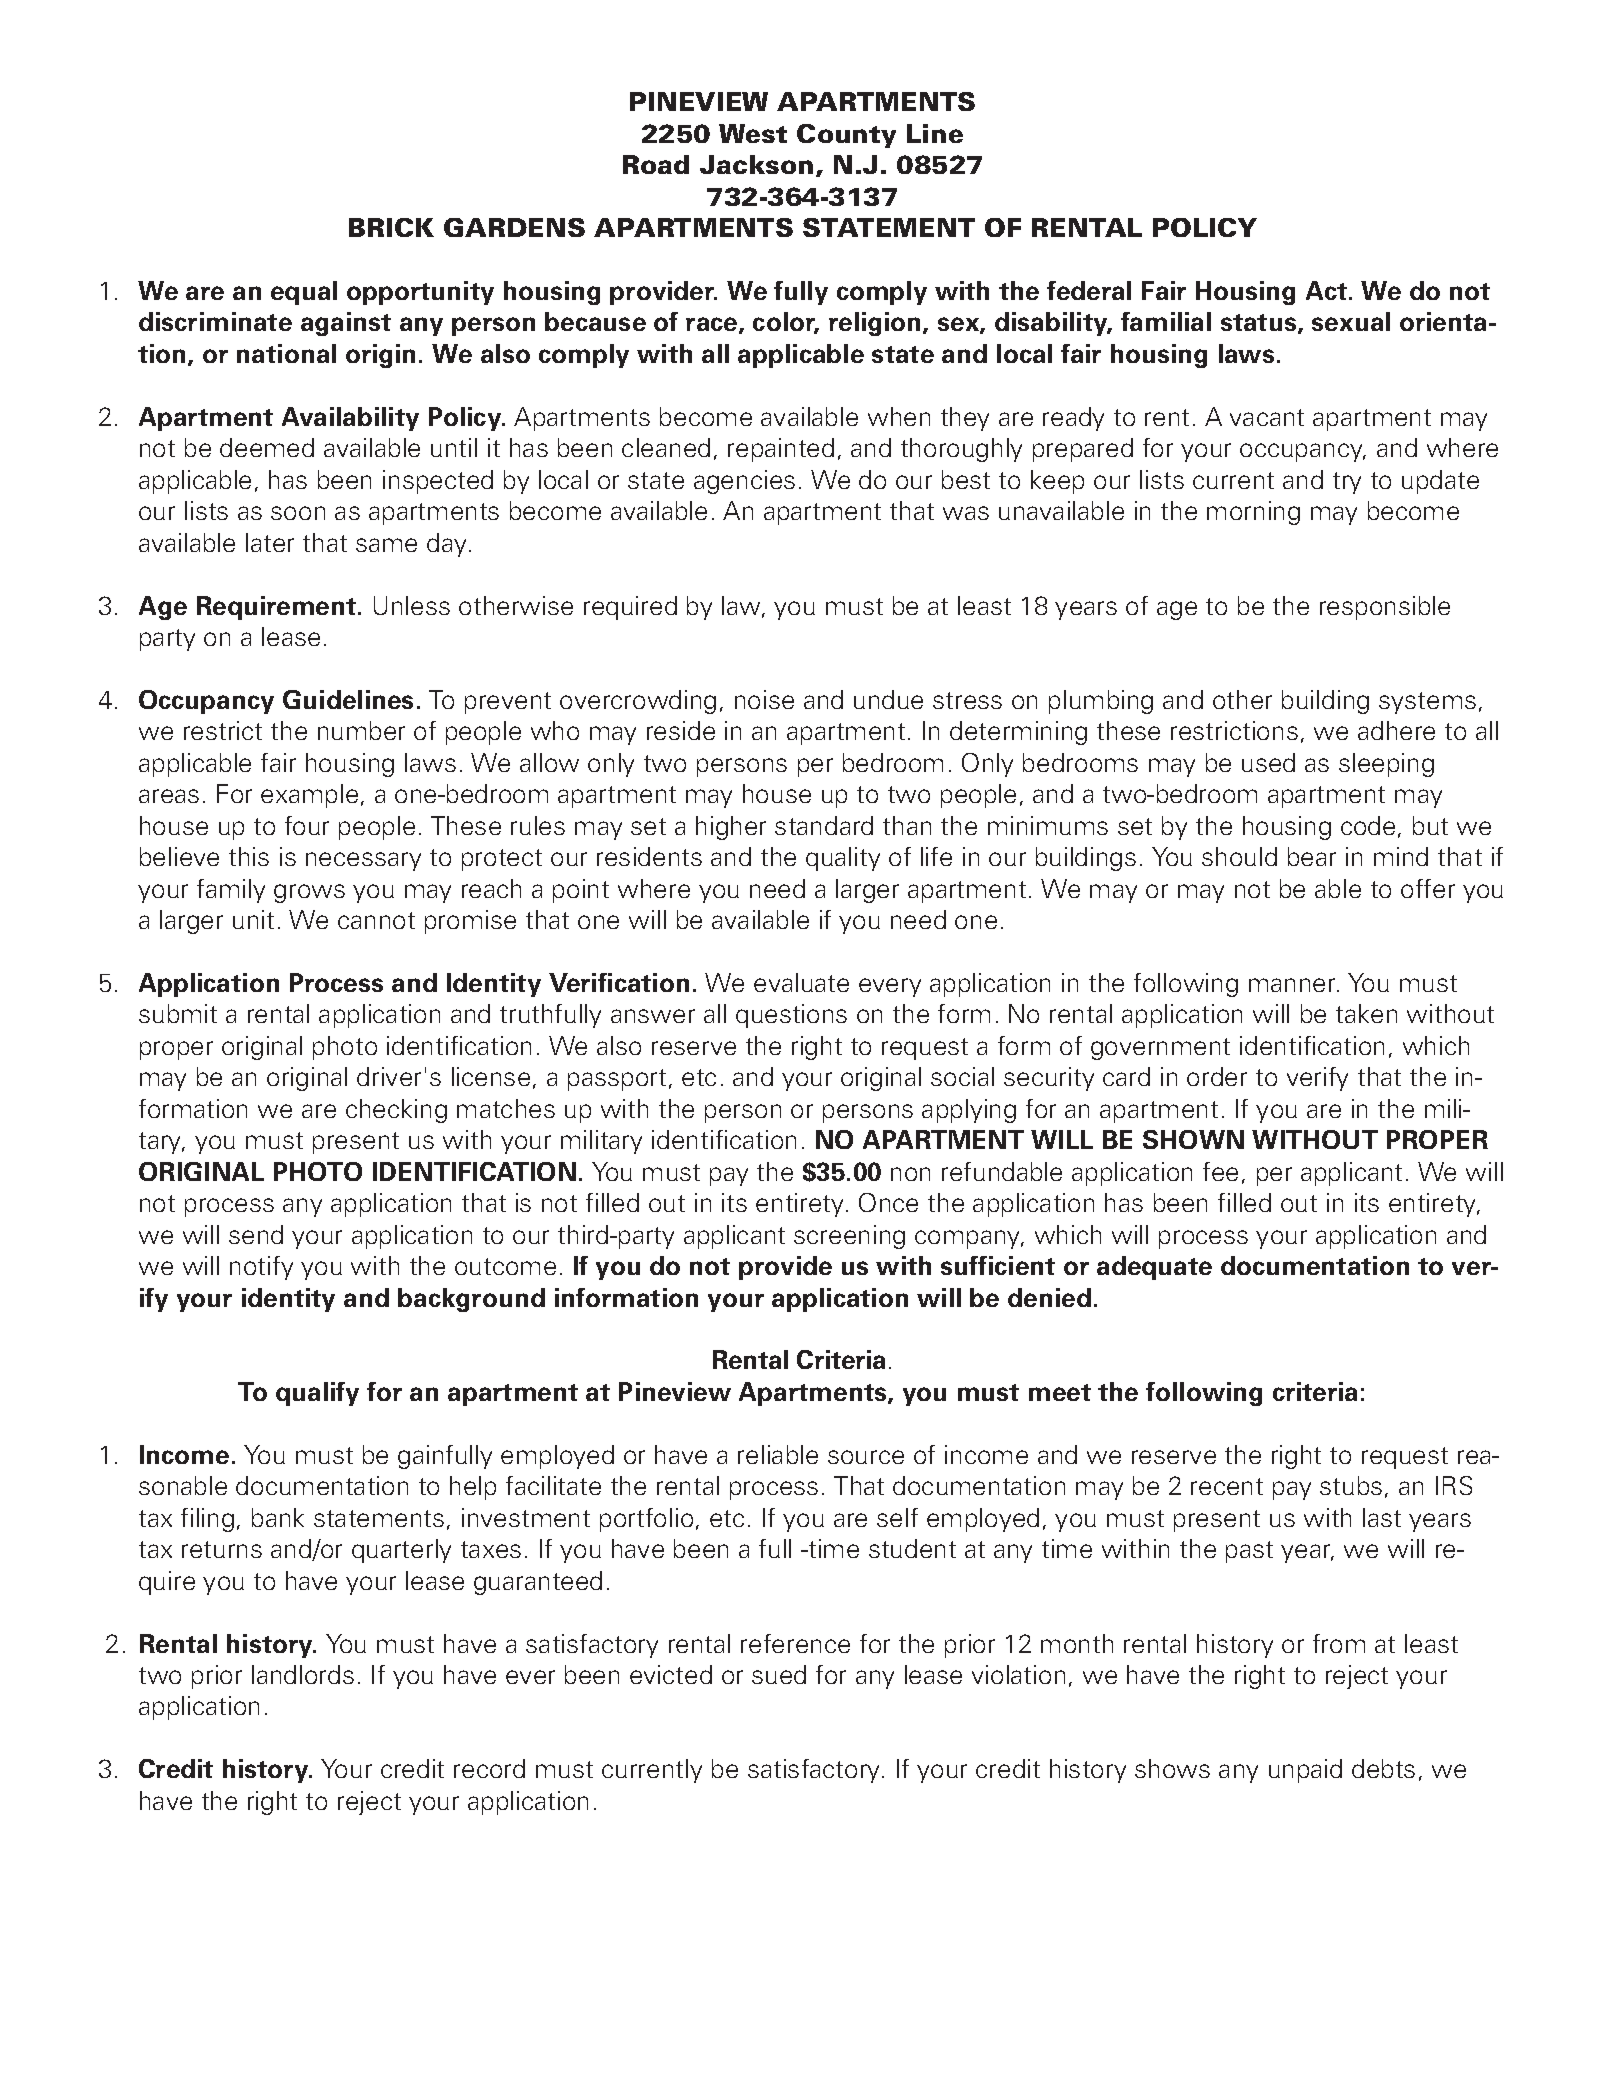 This document has width=1604, height=2076. What do you see at coordinates (376, 920) in the document?
I see `cannot` at bounding box center [376, 920].
